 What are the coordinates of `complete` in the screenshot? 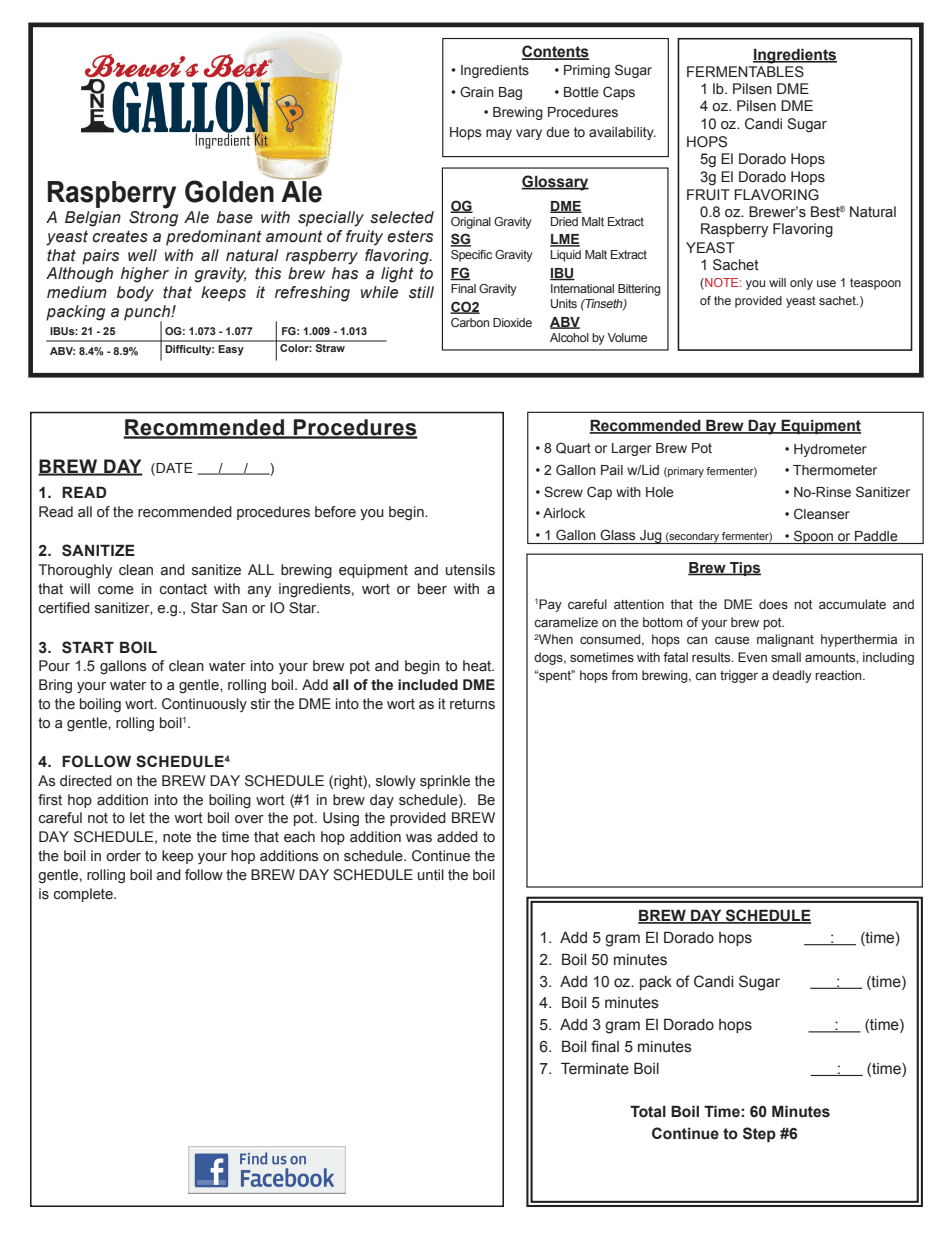 It's located at (84, 895).
